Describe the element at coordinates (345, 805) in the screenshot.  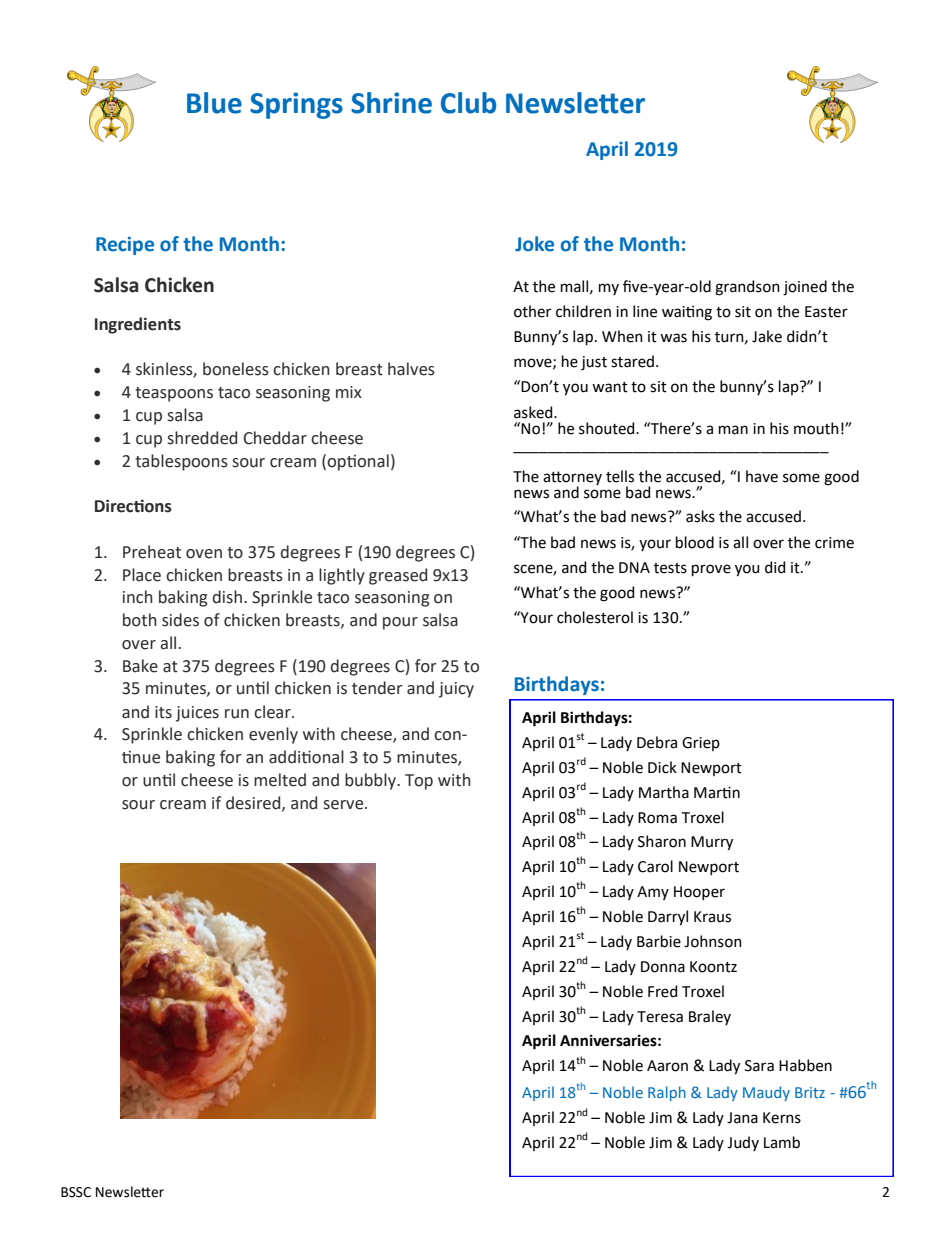
I see `serve` at that location.
